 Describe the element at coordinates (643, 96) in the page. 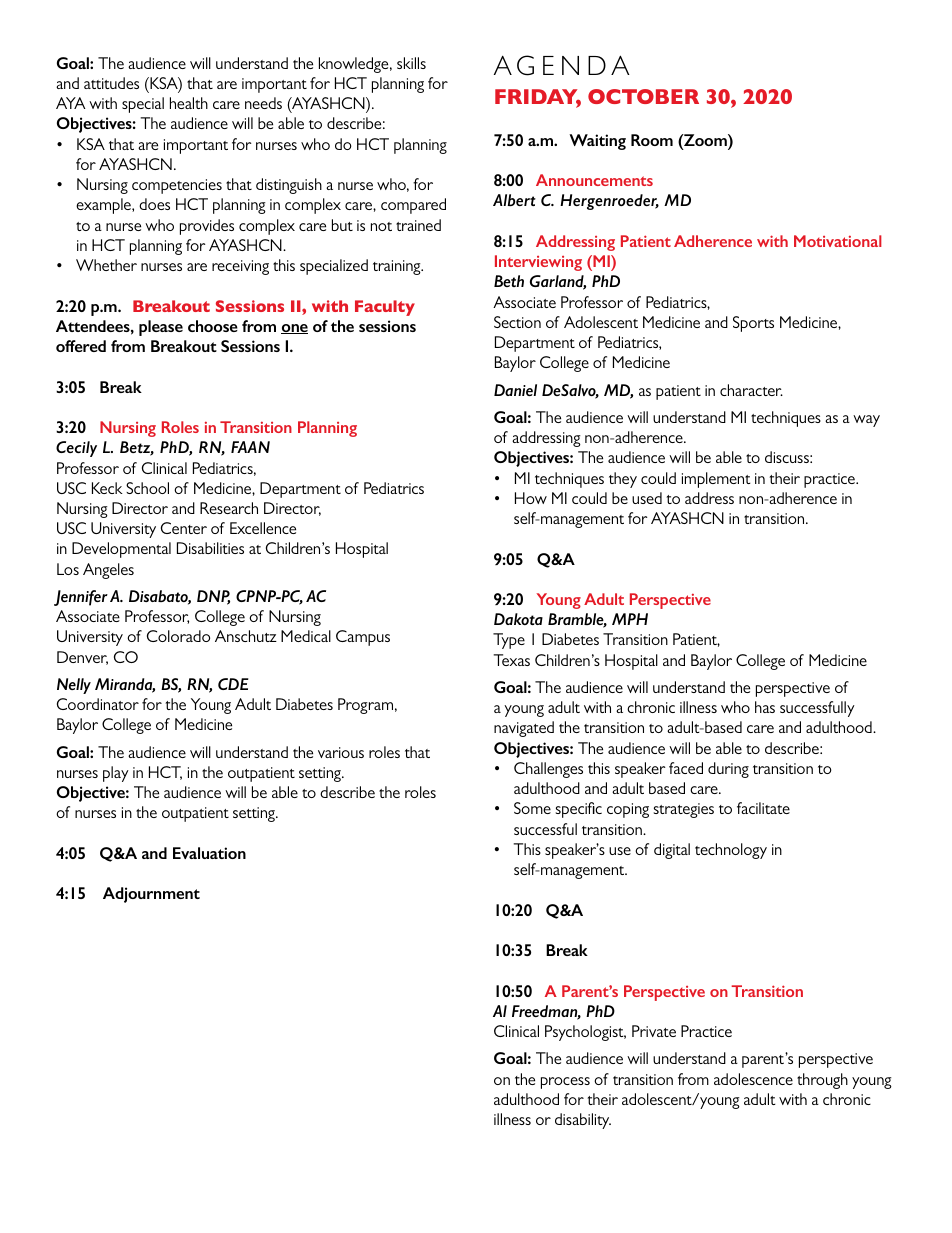

I see `OCTOBER` at that location.
